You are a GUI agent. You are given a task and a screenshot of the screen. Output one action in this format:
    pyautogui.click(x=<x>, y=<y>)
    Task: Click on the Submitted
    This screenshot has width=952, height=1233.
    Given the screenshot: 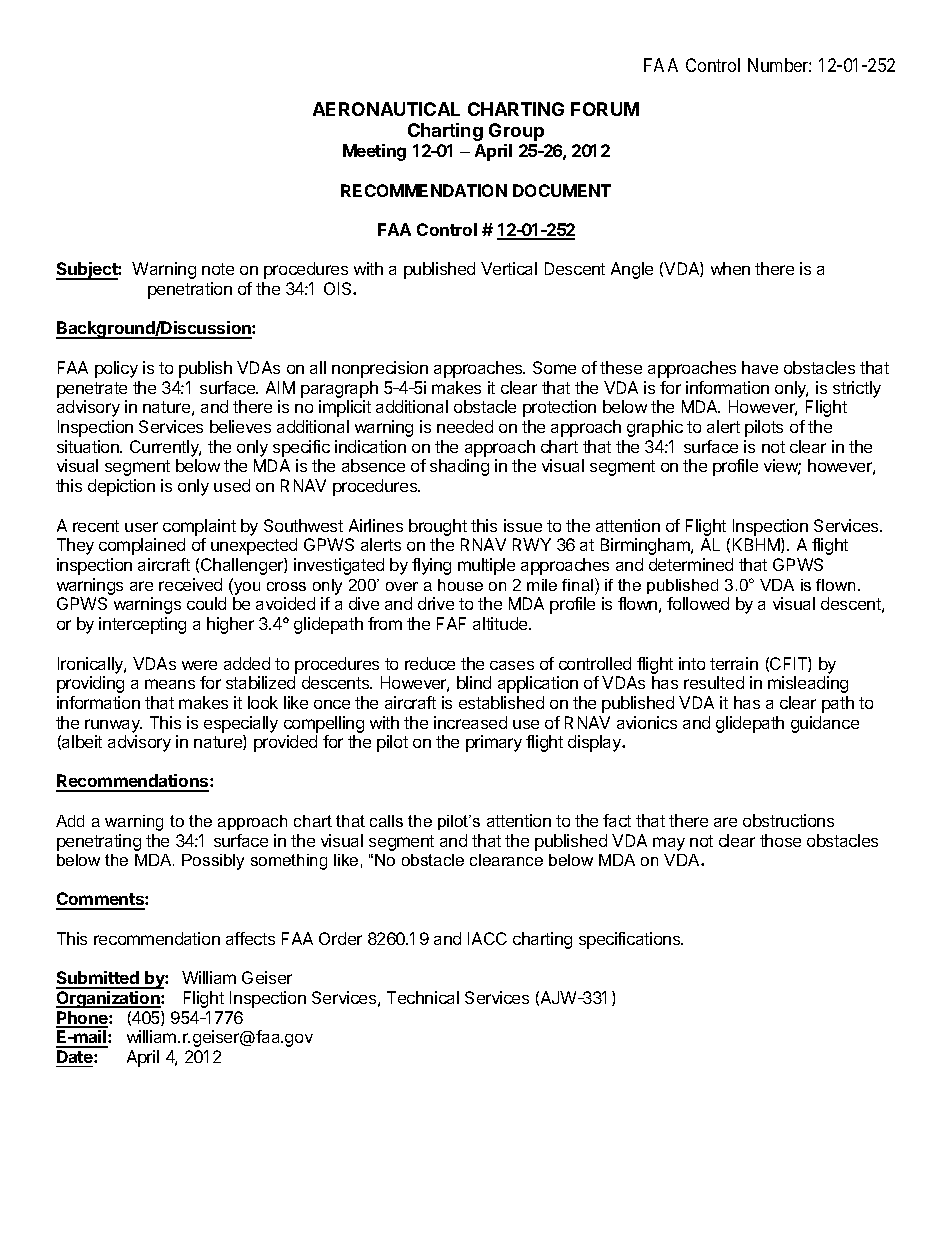 What is the action you would take?
    pyautogui.click(x=98, y=979)
